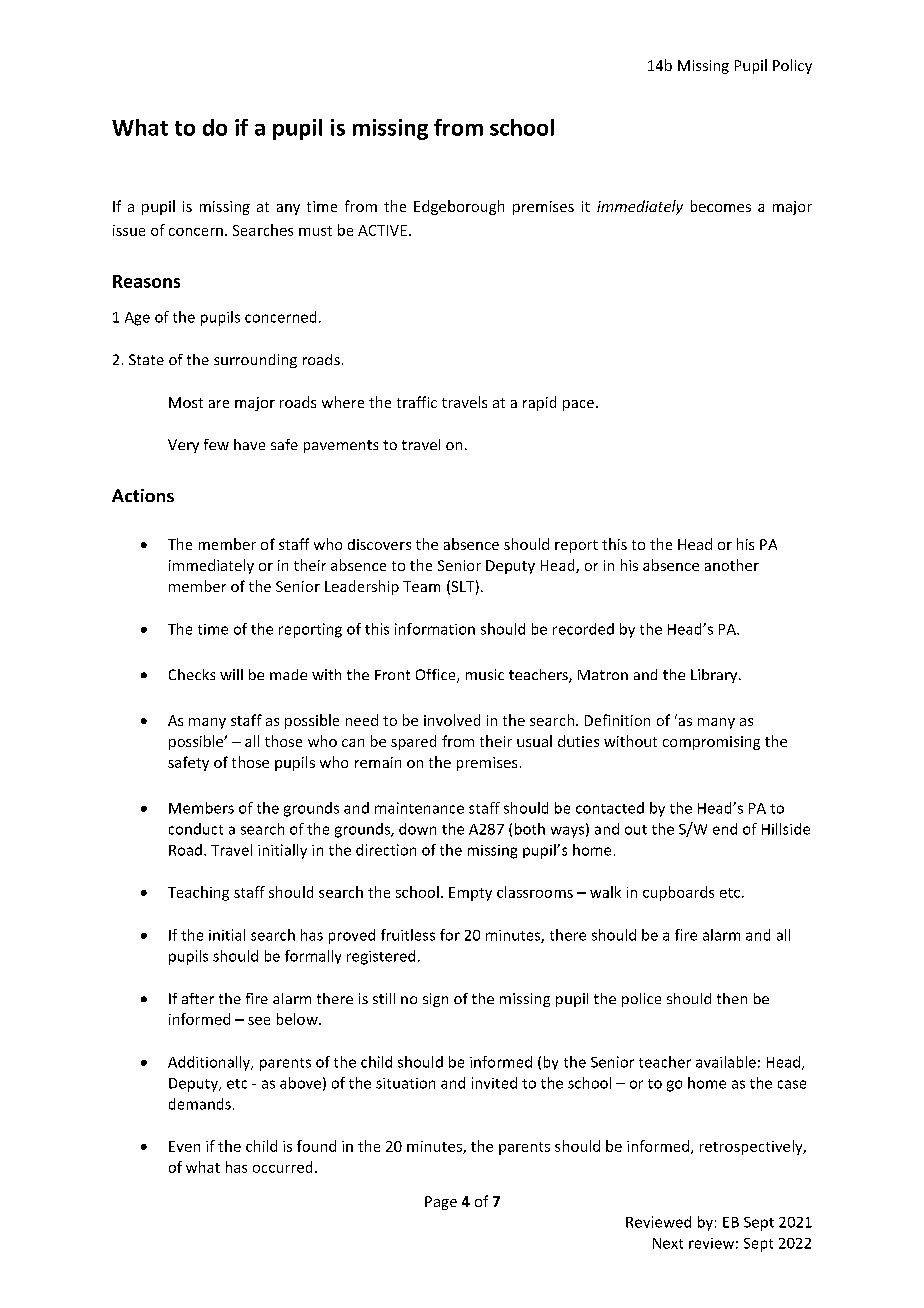 This screenshot has width=924, height=1308. I want to click on issue, so click(129, 230).
